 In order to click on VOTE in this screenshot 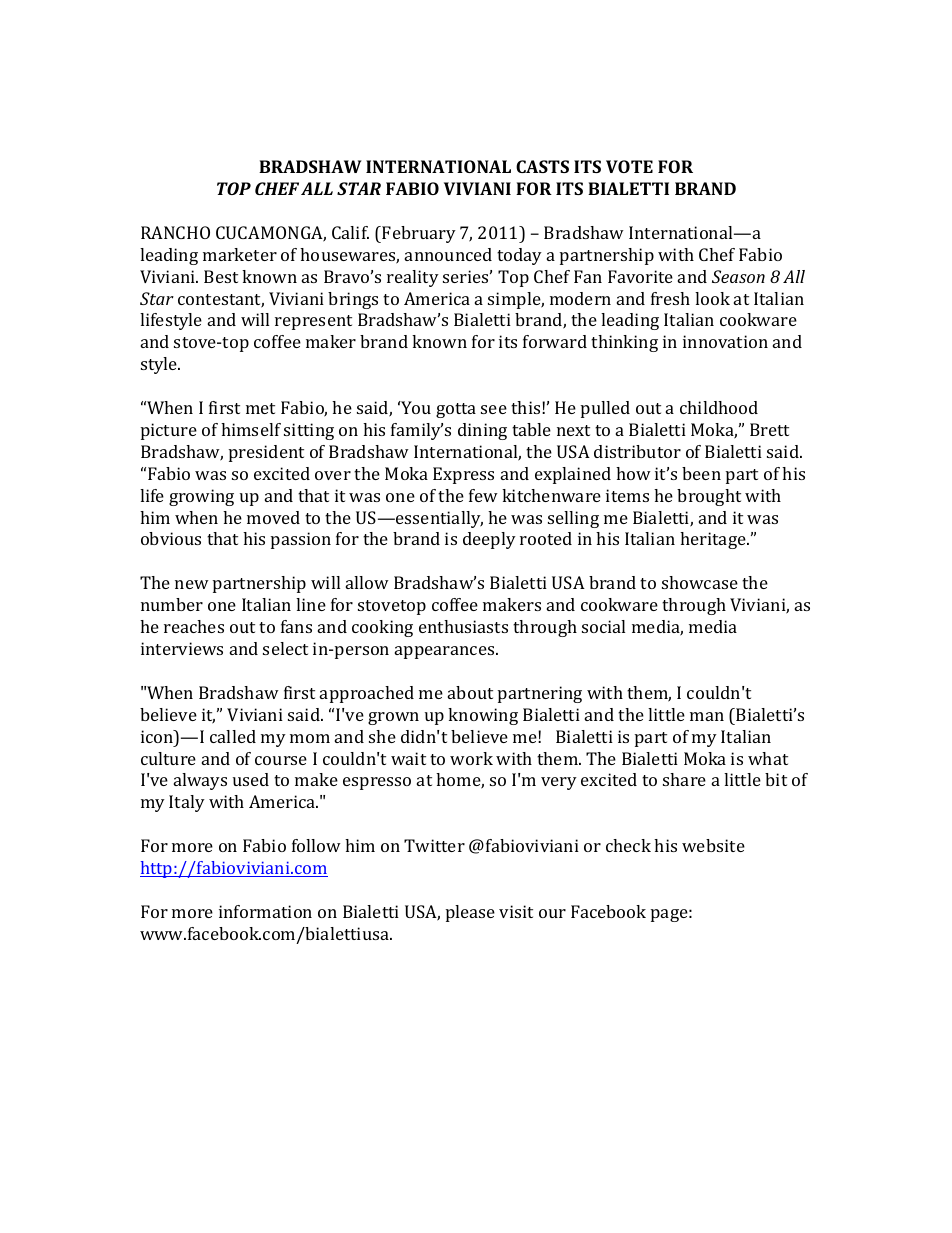, I will do `click(629, 166)`.
